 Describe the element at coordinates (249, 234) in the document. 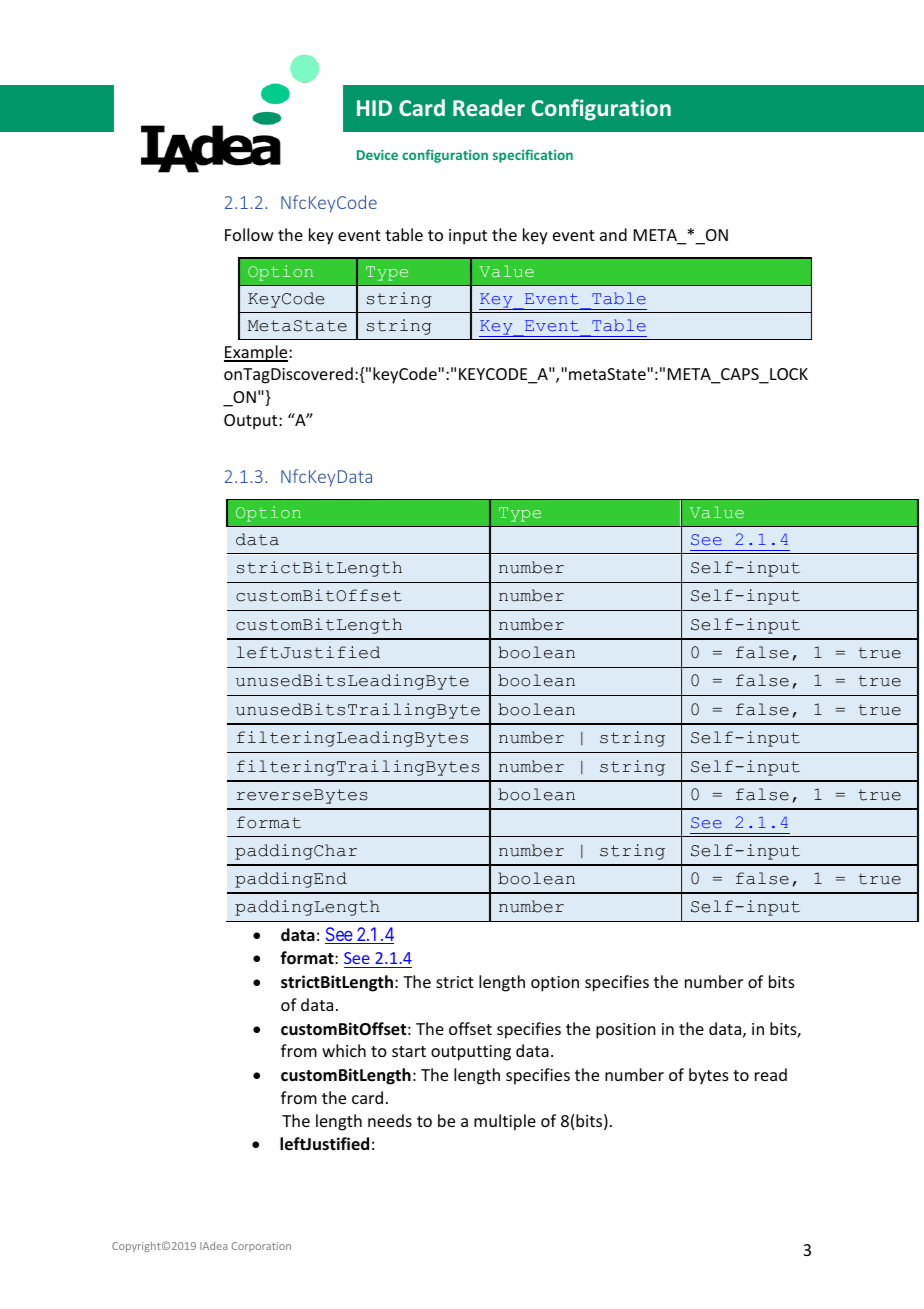

I see `Follow` at that location.
